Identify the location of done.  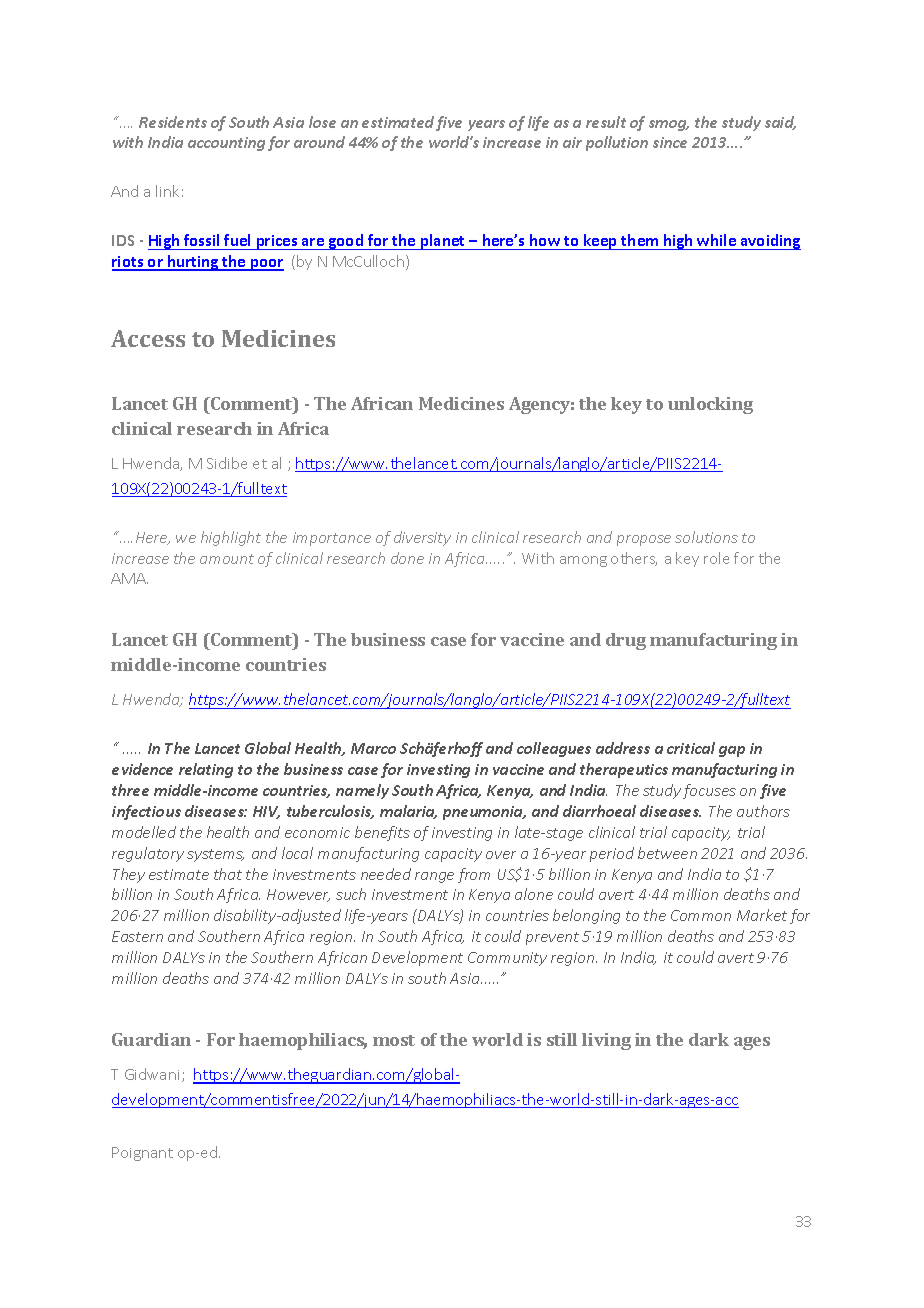
(407, 558).
